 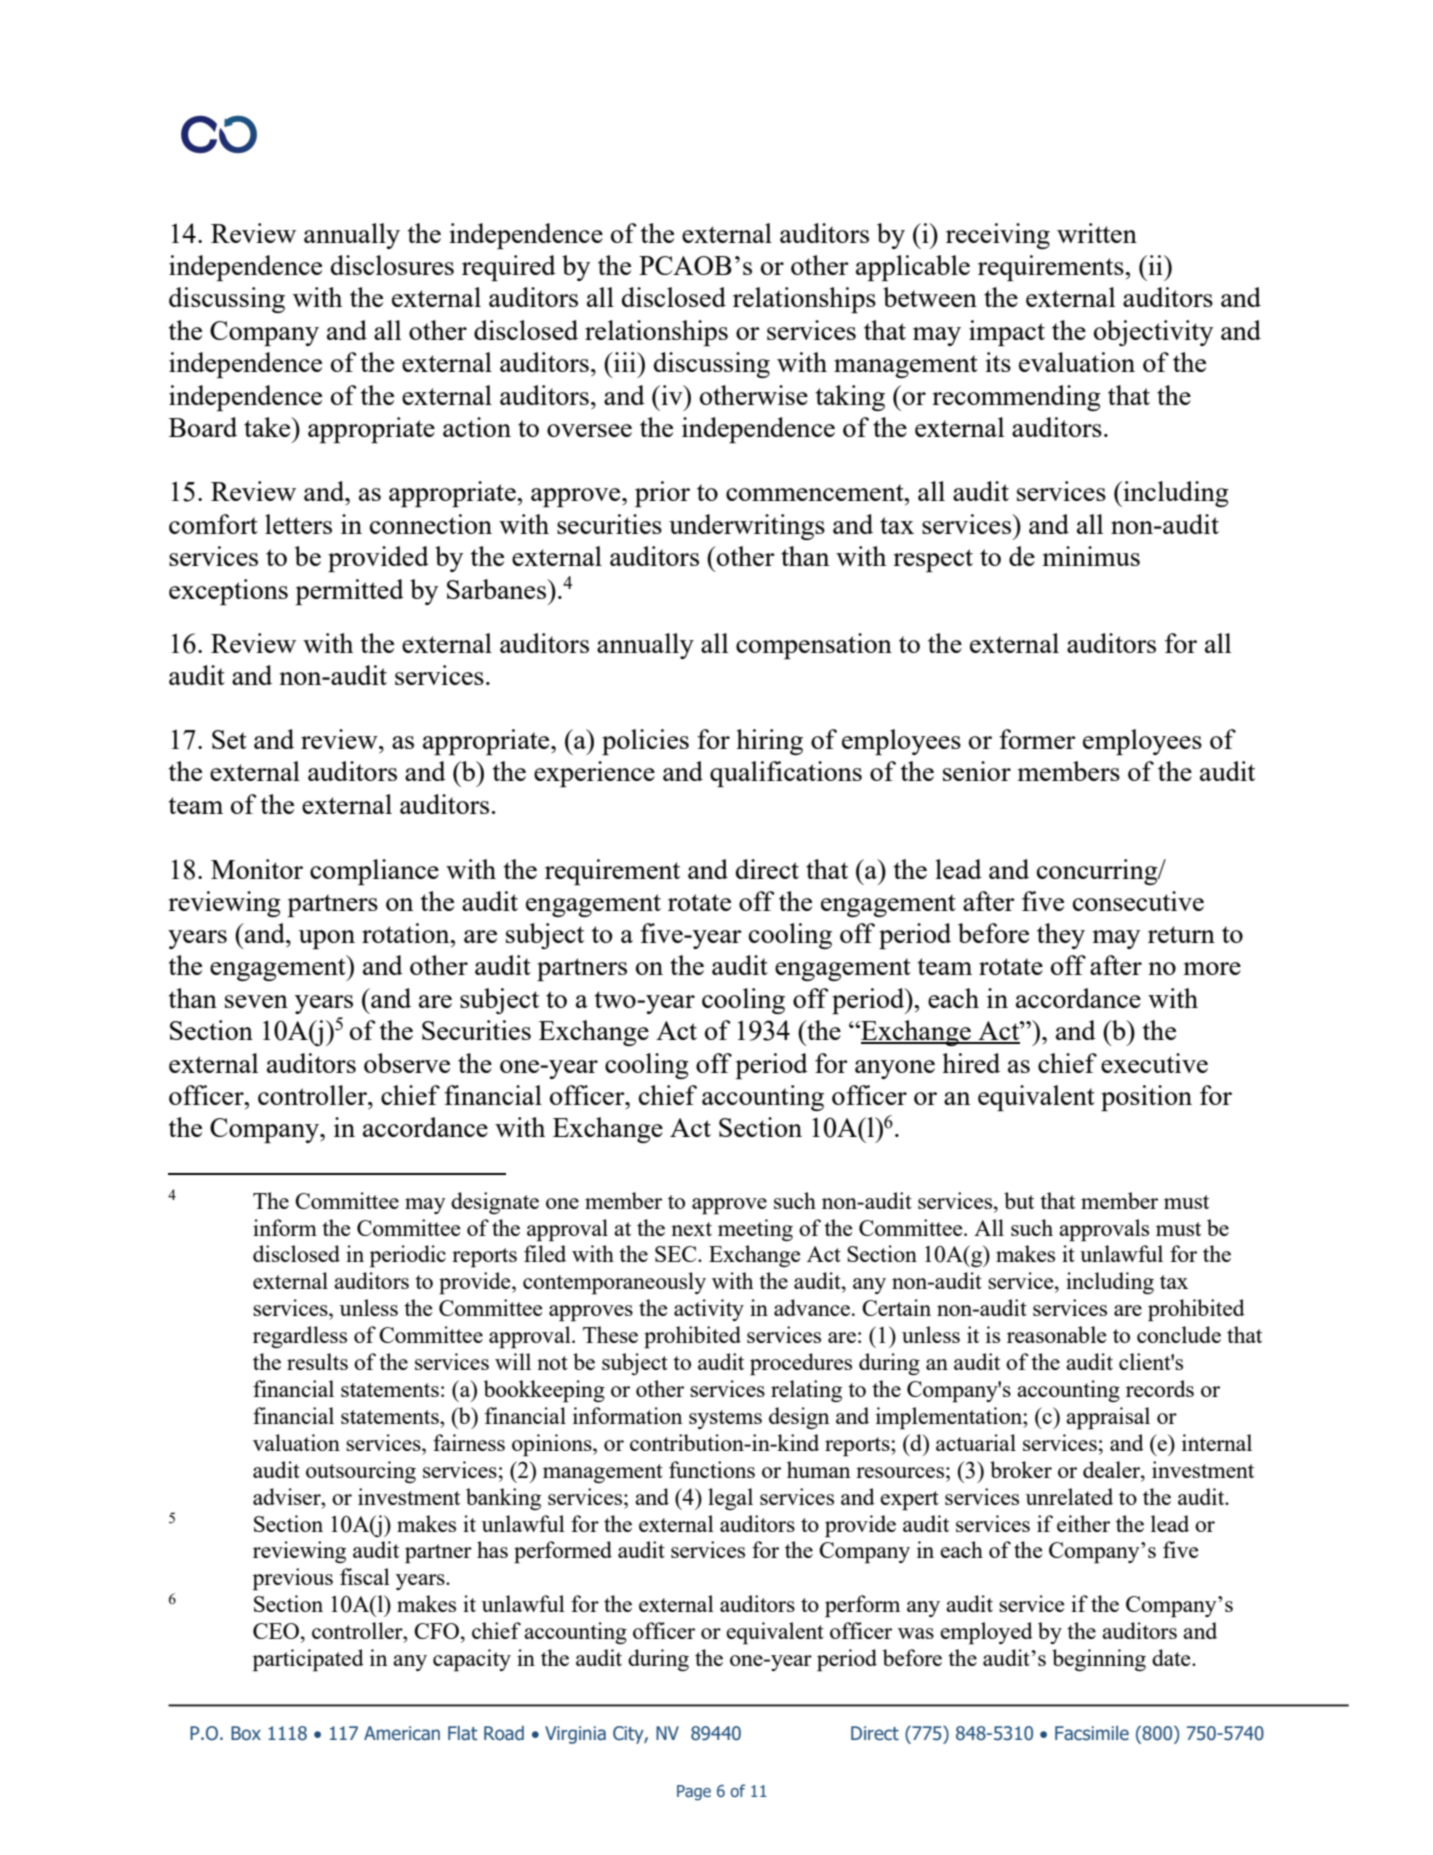 I want to click on Facsimile, so click(x=1092, y=1733).
